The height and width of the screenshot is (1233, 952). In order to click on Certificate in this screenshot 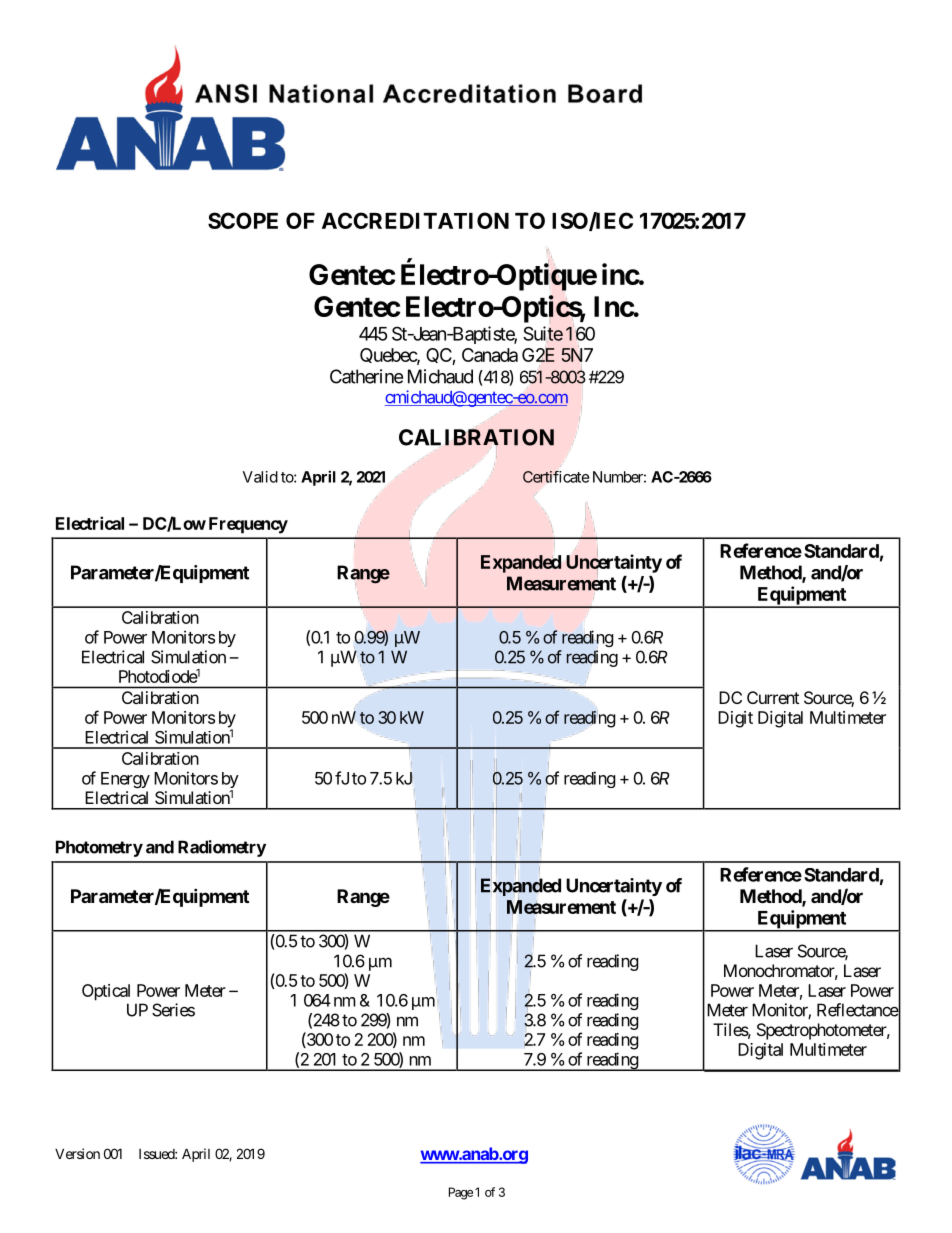, I will do `click(556, 477)`.
